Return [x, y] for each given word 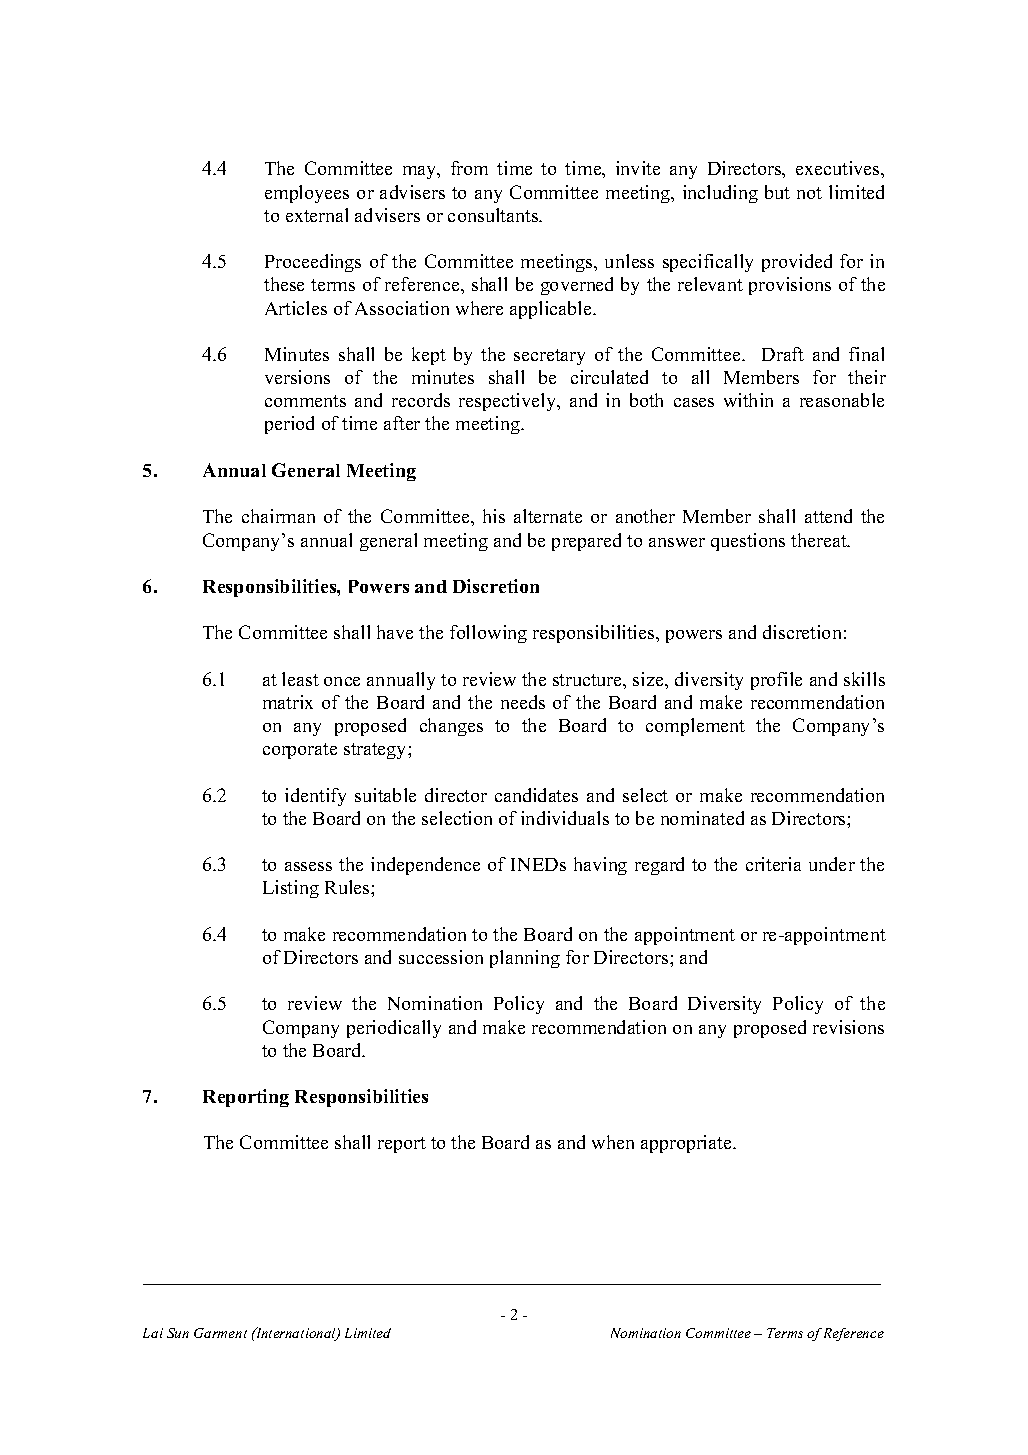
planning [525, 959]
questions [748, 542]
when [613, 1142]
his [494, 516]
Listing [291, 889]
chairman [278, 516]
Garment [220, 1333]
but [777, 192]
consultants [494, 215]
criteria [773, 864]
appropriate [687, 1144]
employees [307, 194]
